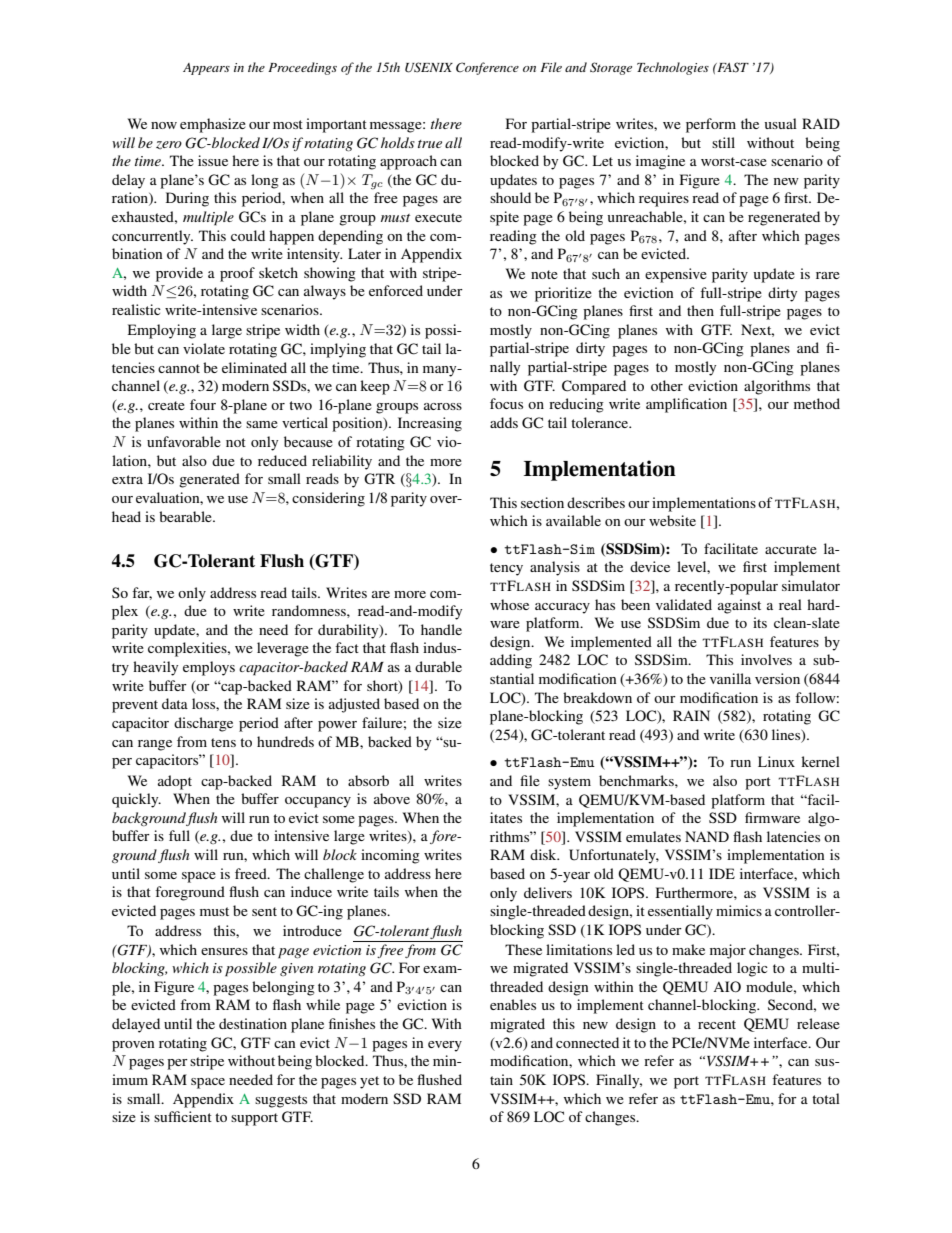  What do you see at coordinates (445, 1046) in the screenshot?
I see `every` at bounding box center [445, 1046].
